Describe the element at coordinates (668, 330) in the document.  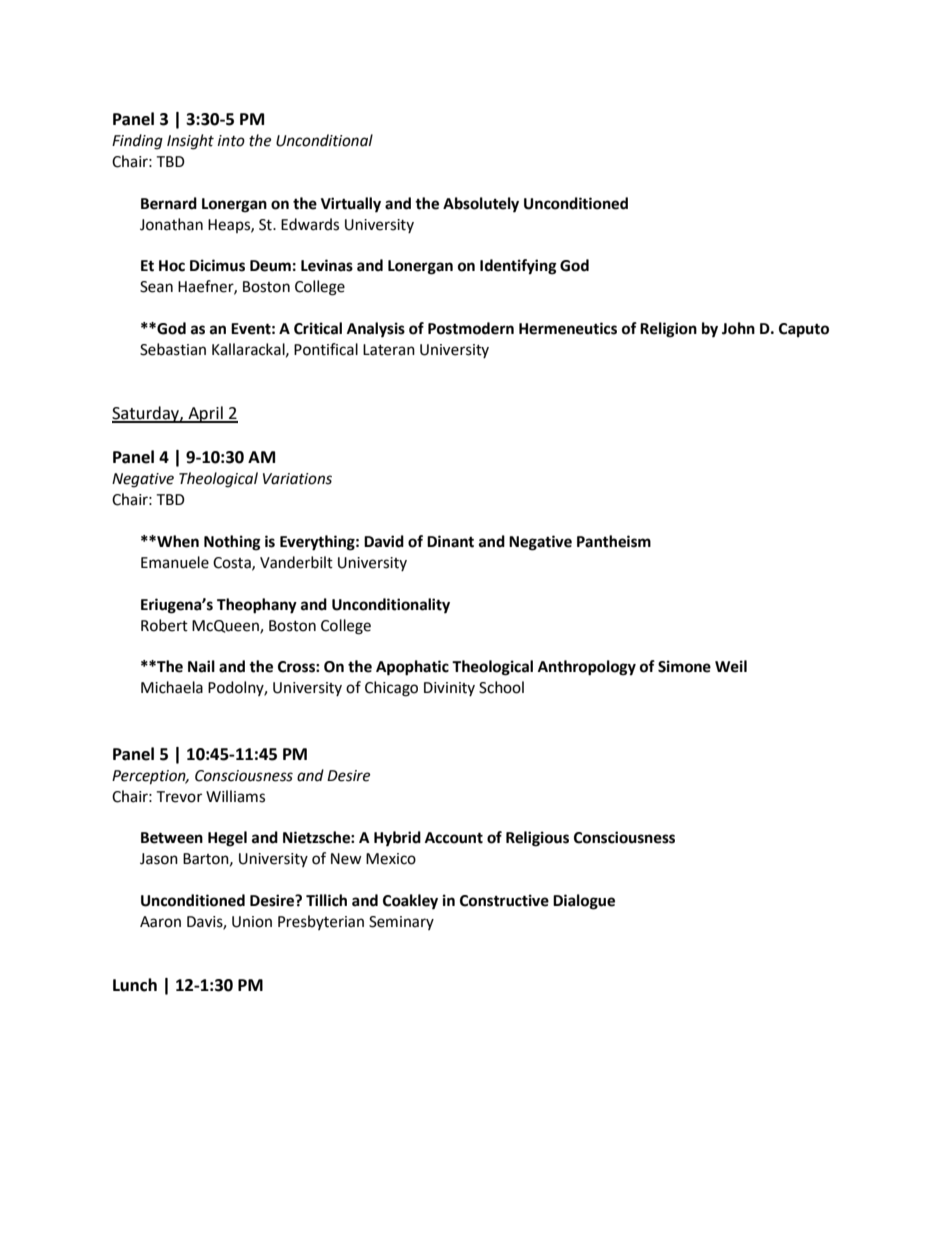
I see `Religion` at that location.
